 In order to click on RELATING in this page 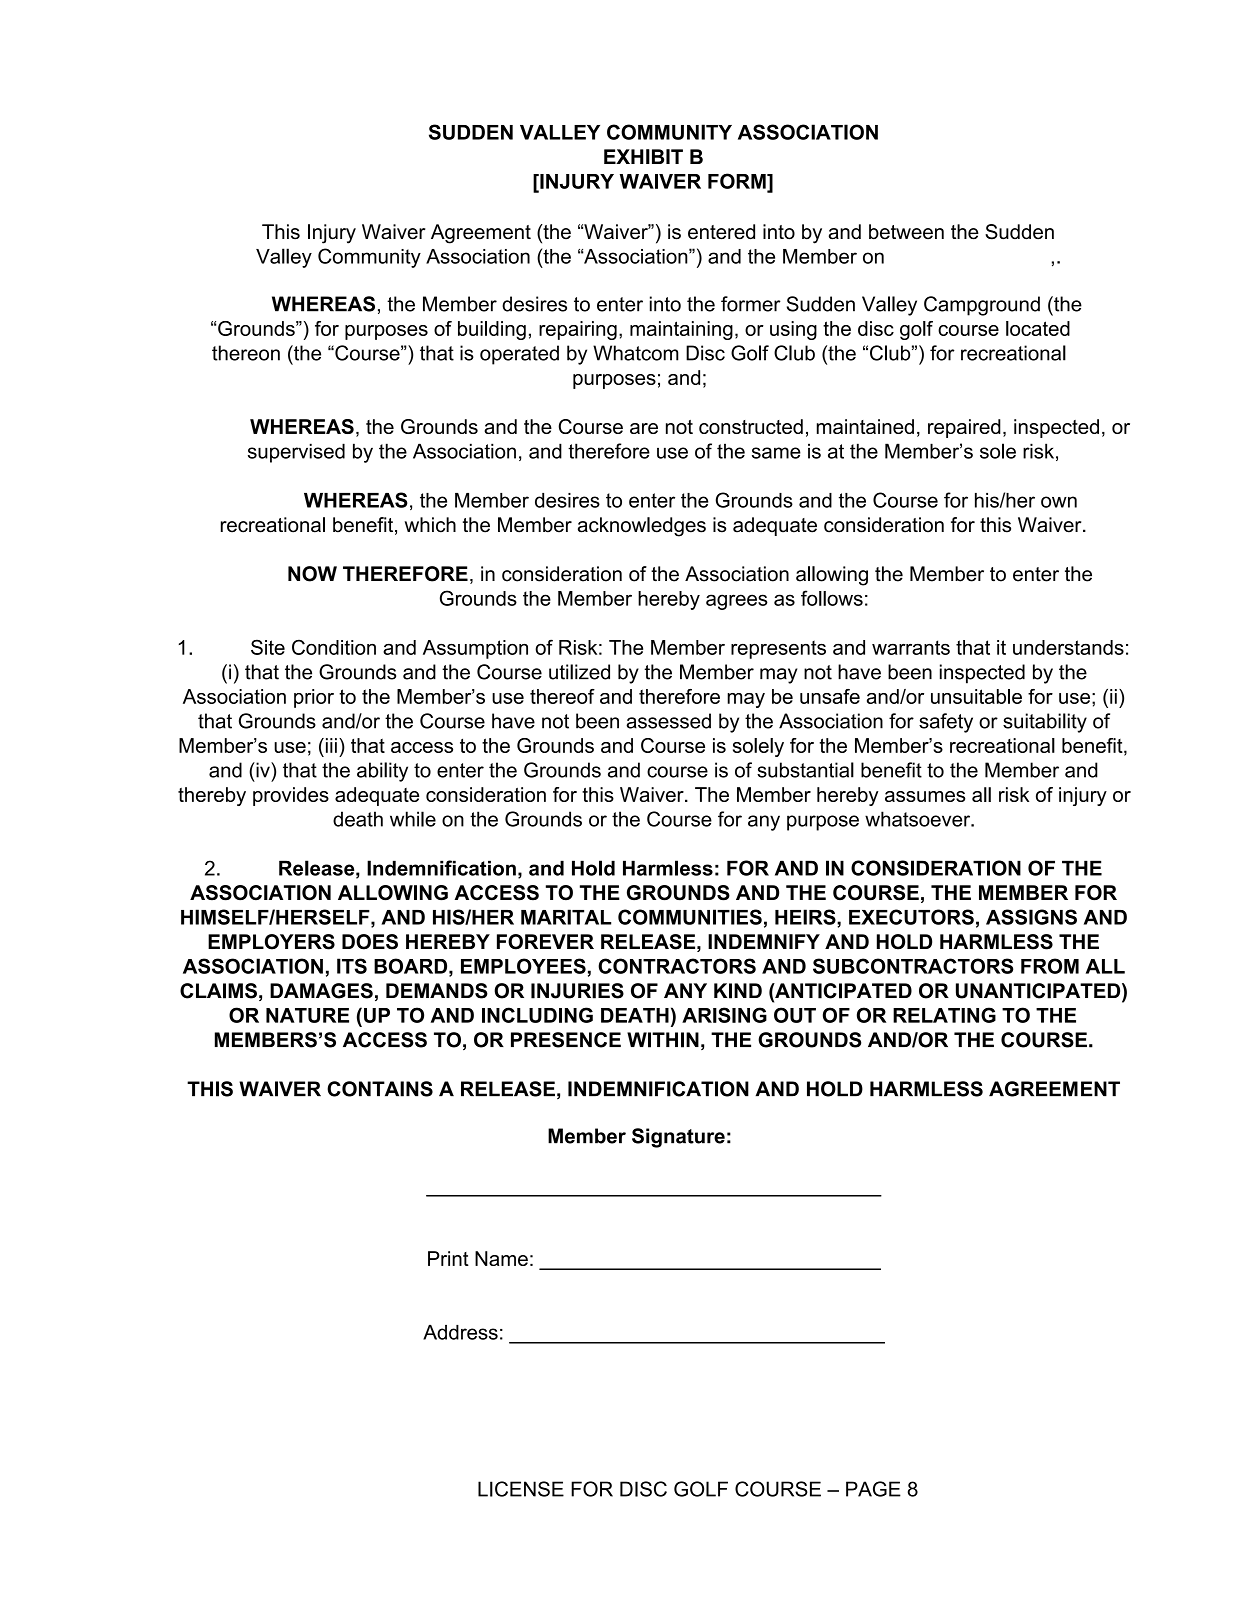, I will do `click(944, 1015)`.
